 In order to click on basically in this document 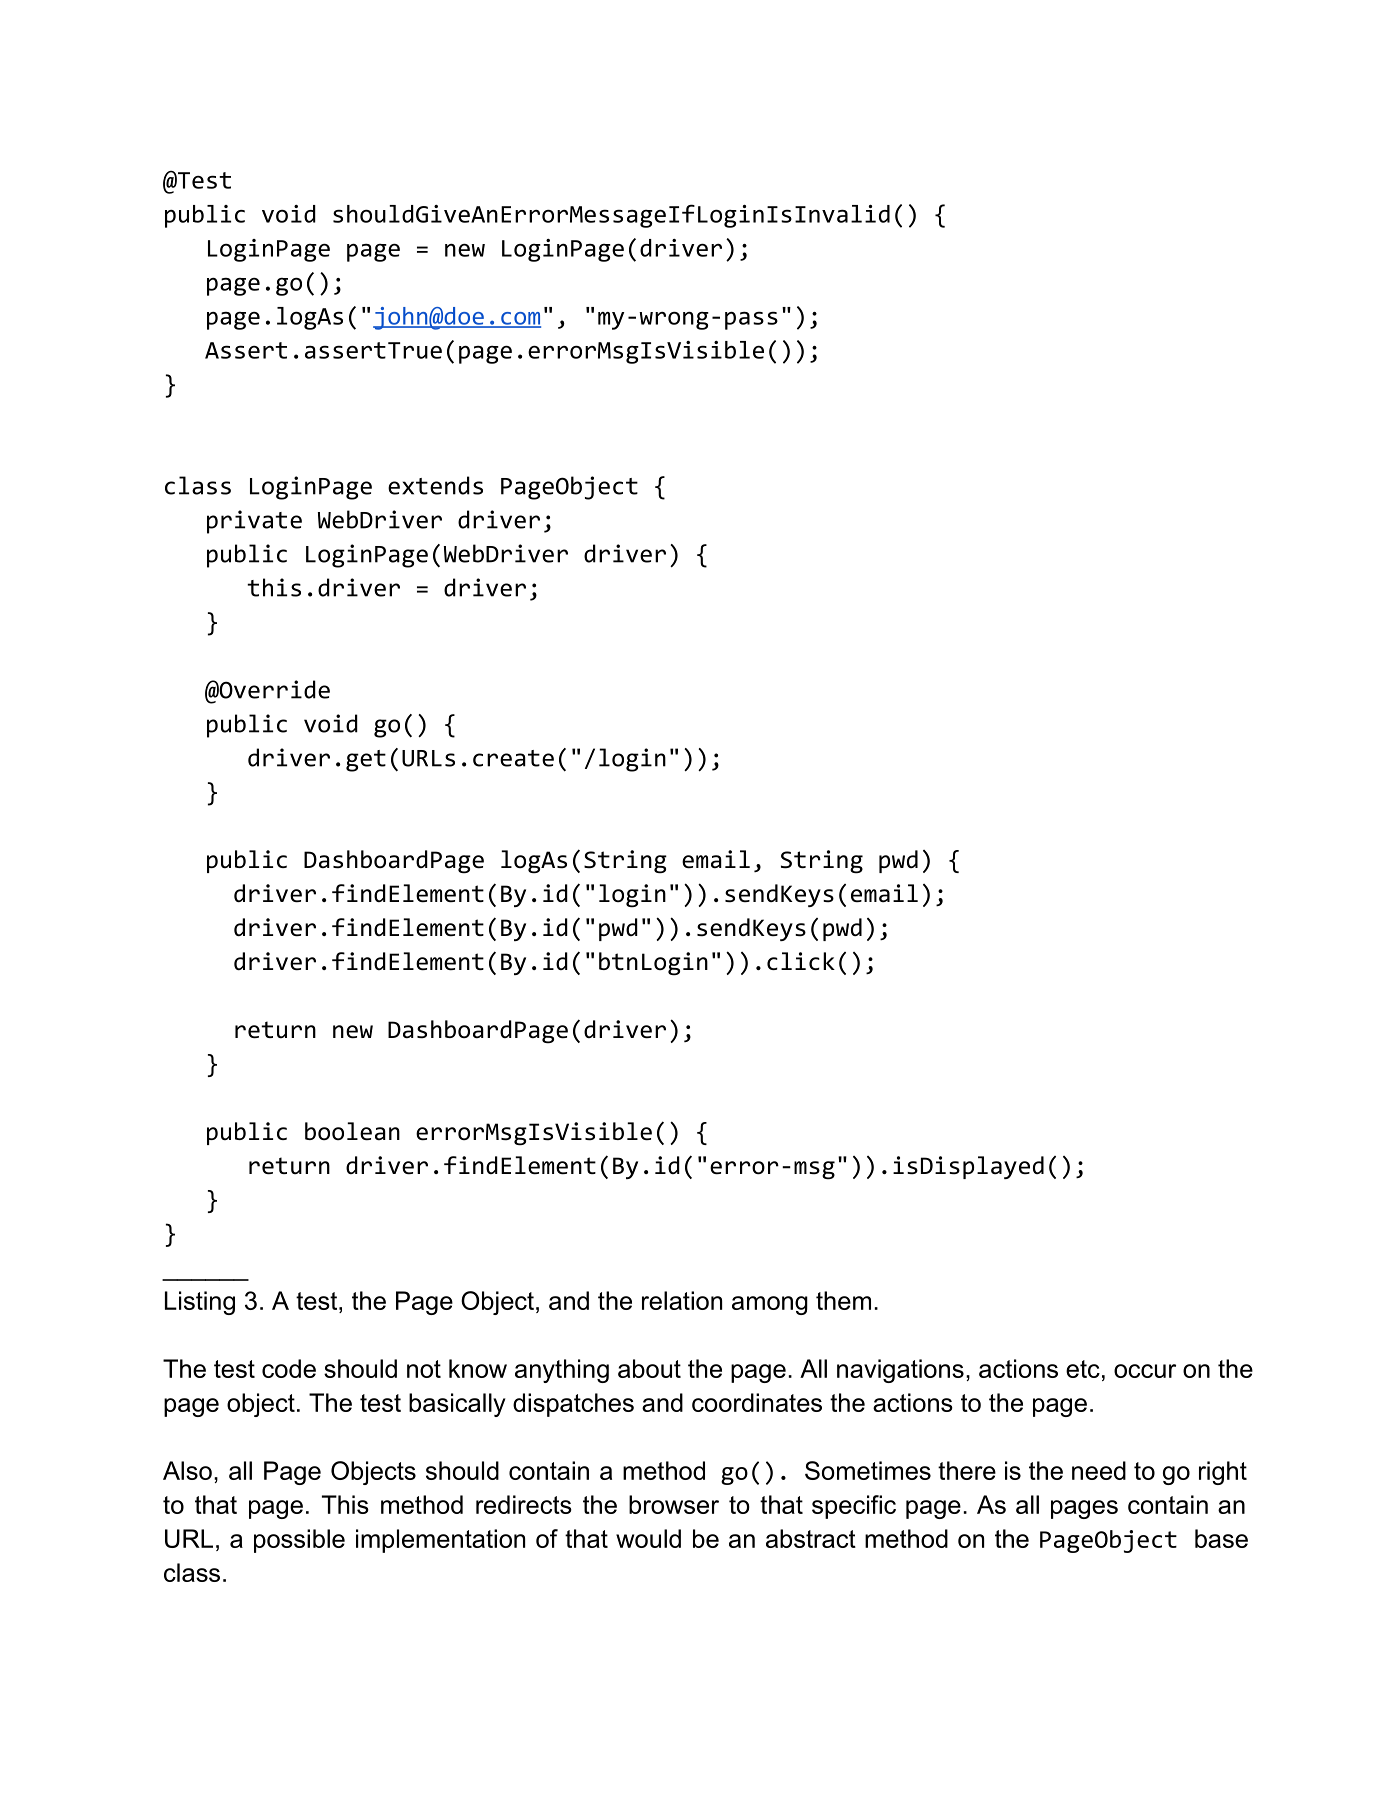, I will do `click(457, 1405)`.
